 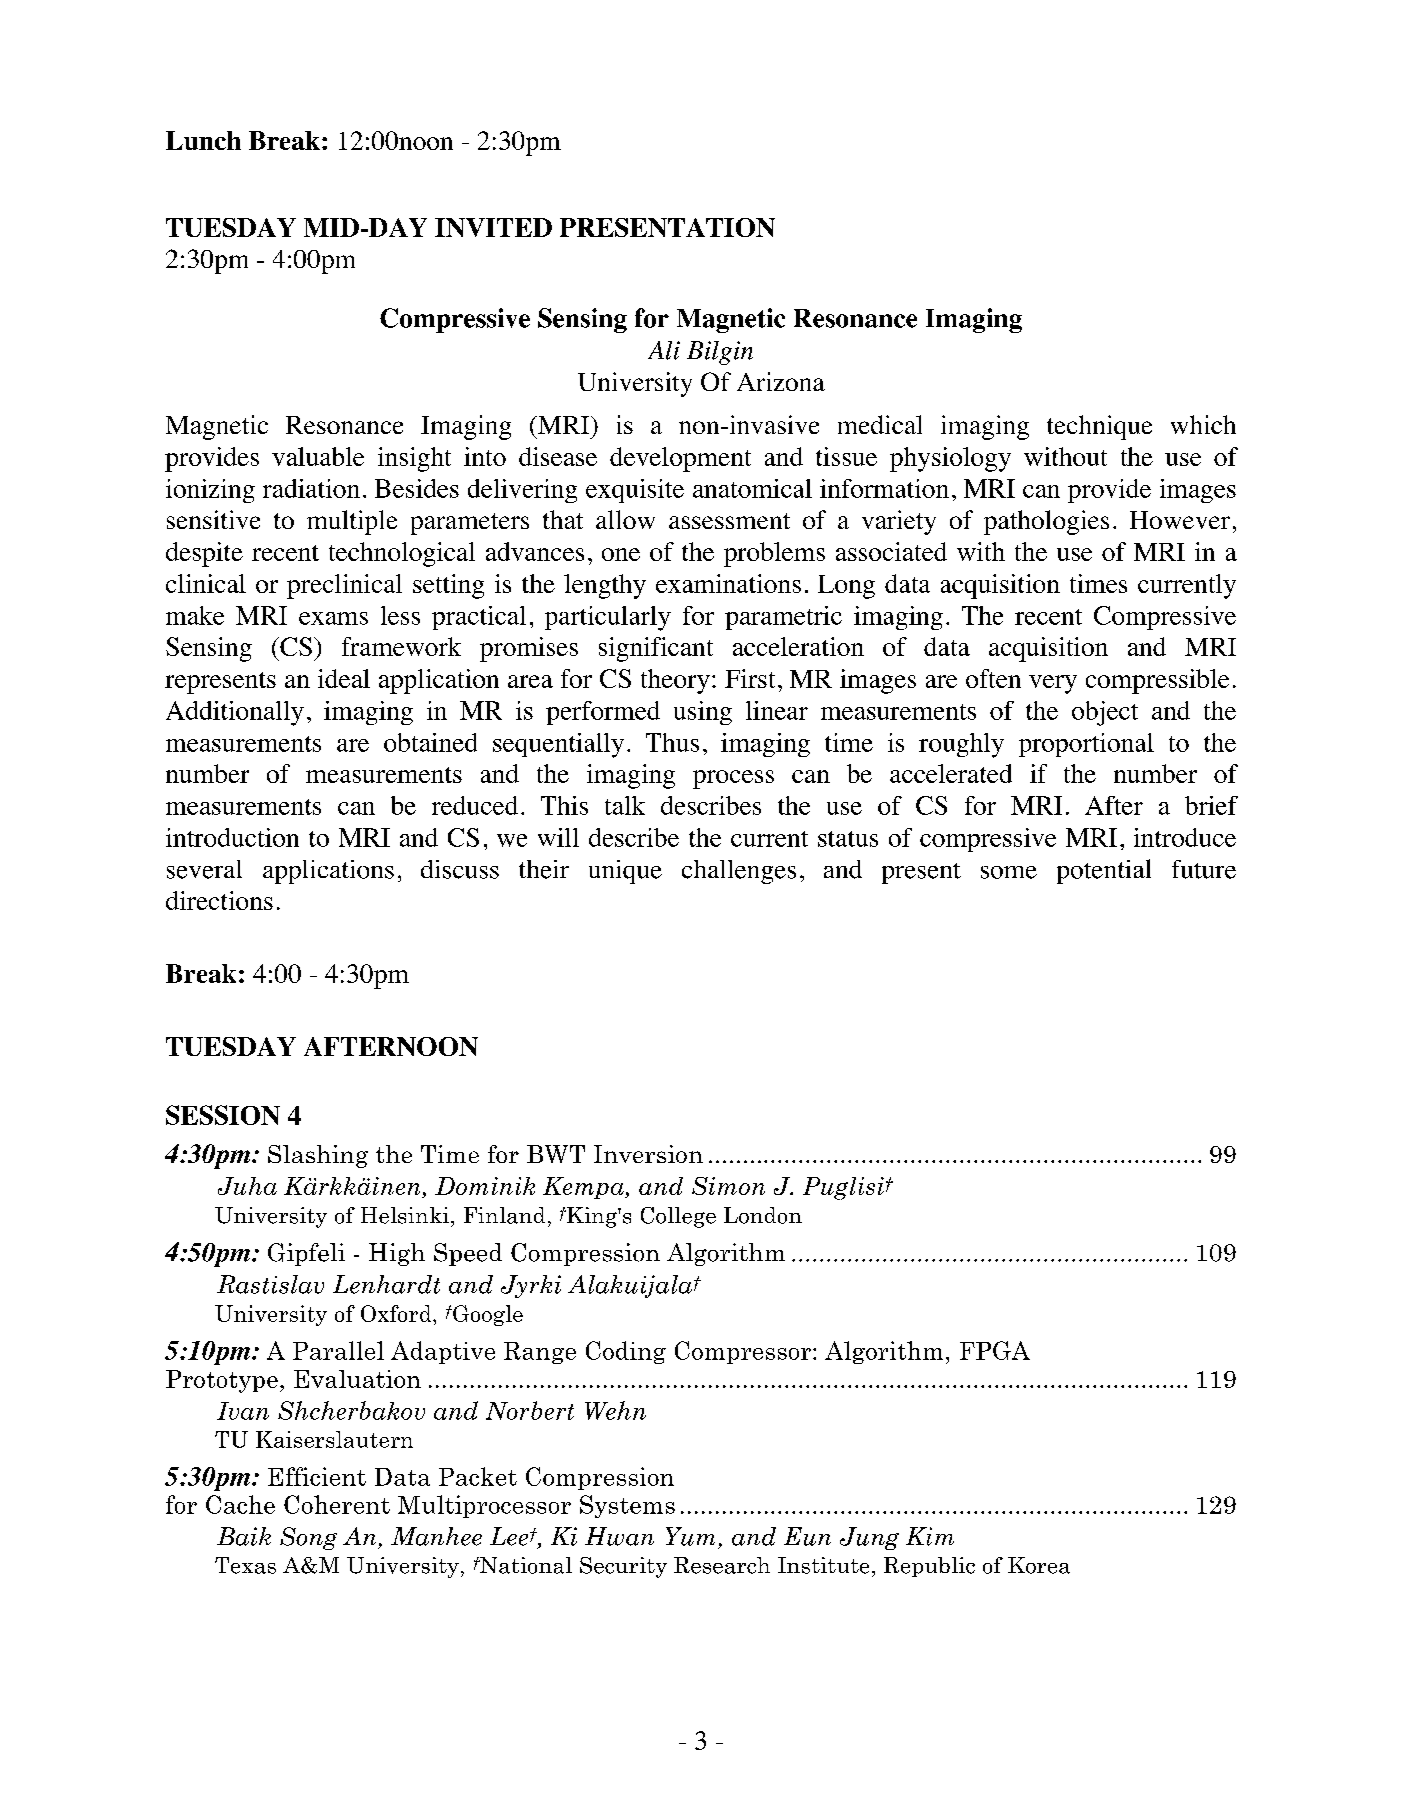 What do you see at coordinates (1104, 871) in the page?
I see `potential` at bounding box center [1104, 871].
